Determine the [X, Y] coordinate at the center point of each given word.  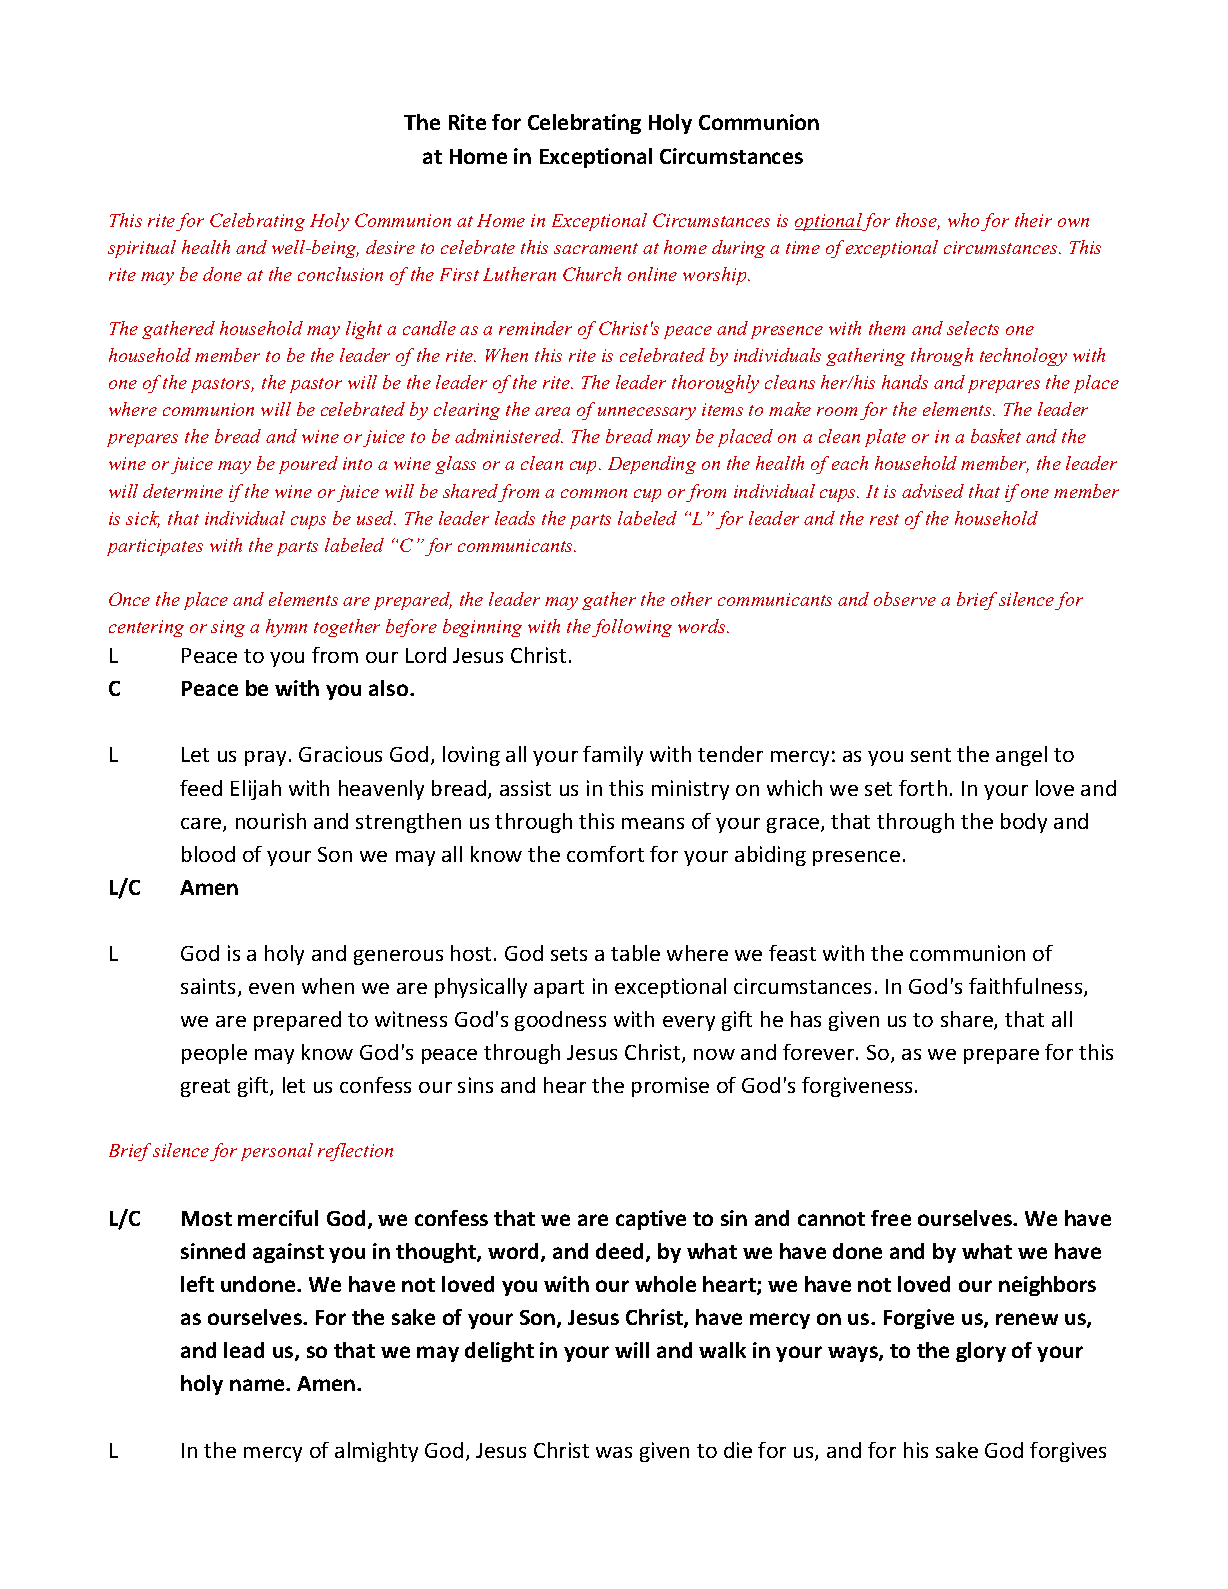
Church [592, 274]
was [614, 1452]
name [258, 1385]
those [918, 221]
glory [981, 1352]
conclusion [340, 274]
